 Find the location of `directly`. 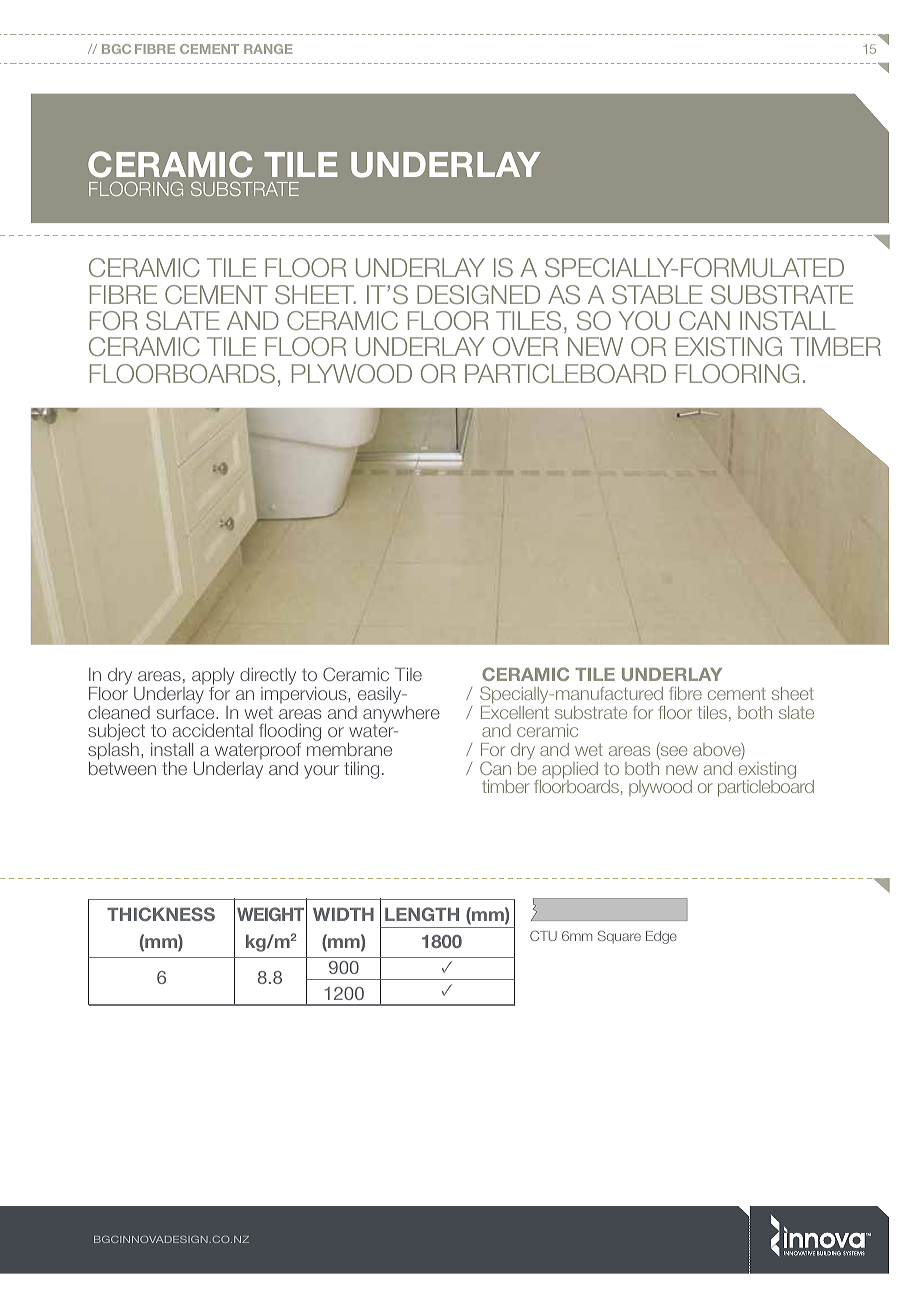

directly is located at coordinates (268, 678).
